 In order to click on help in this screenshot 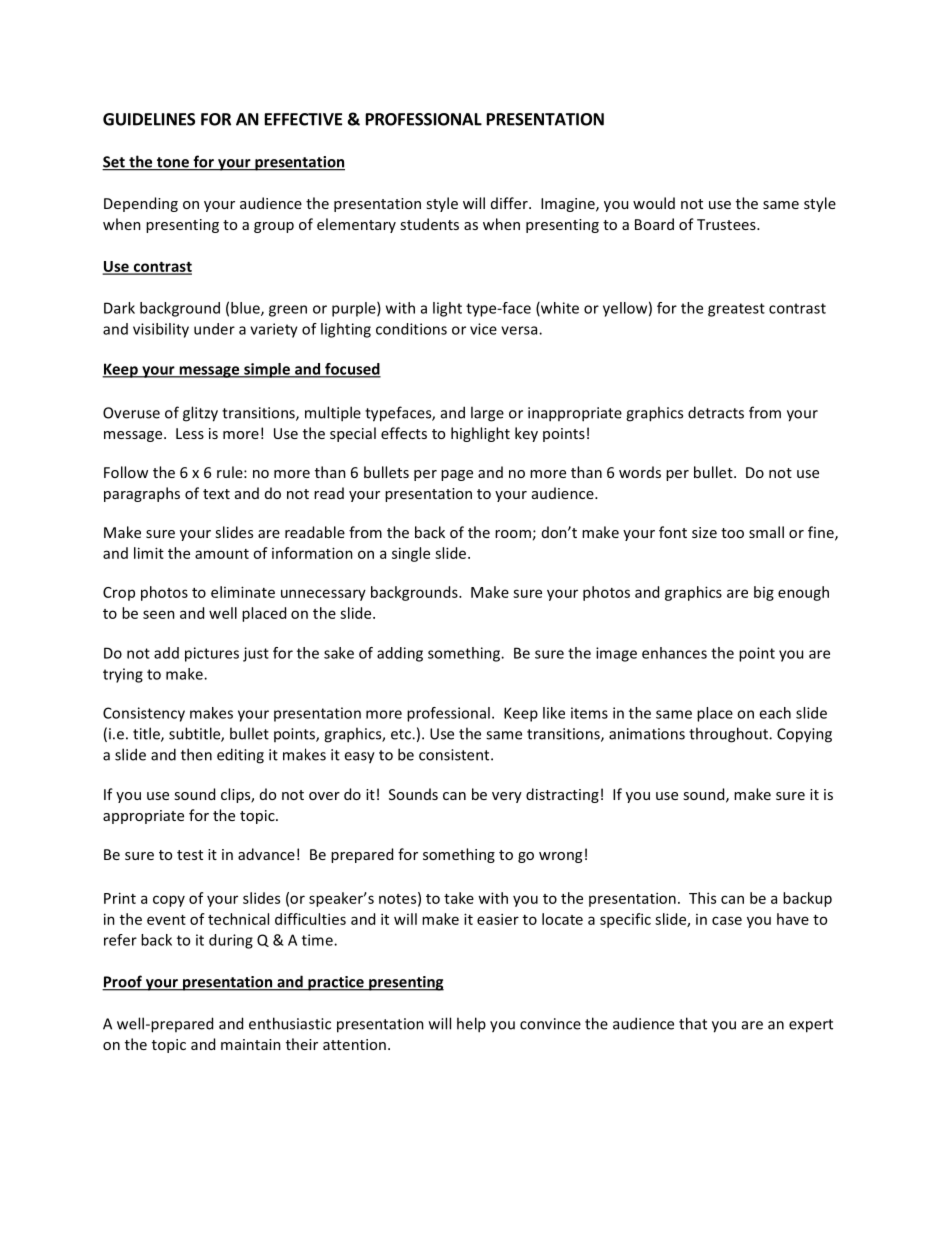, I will do `click(471, 1025)`.
